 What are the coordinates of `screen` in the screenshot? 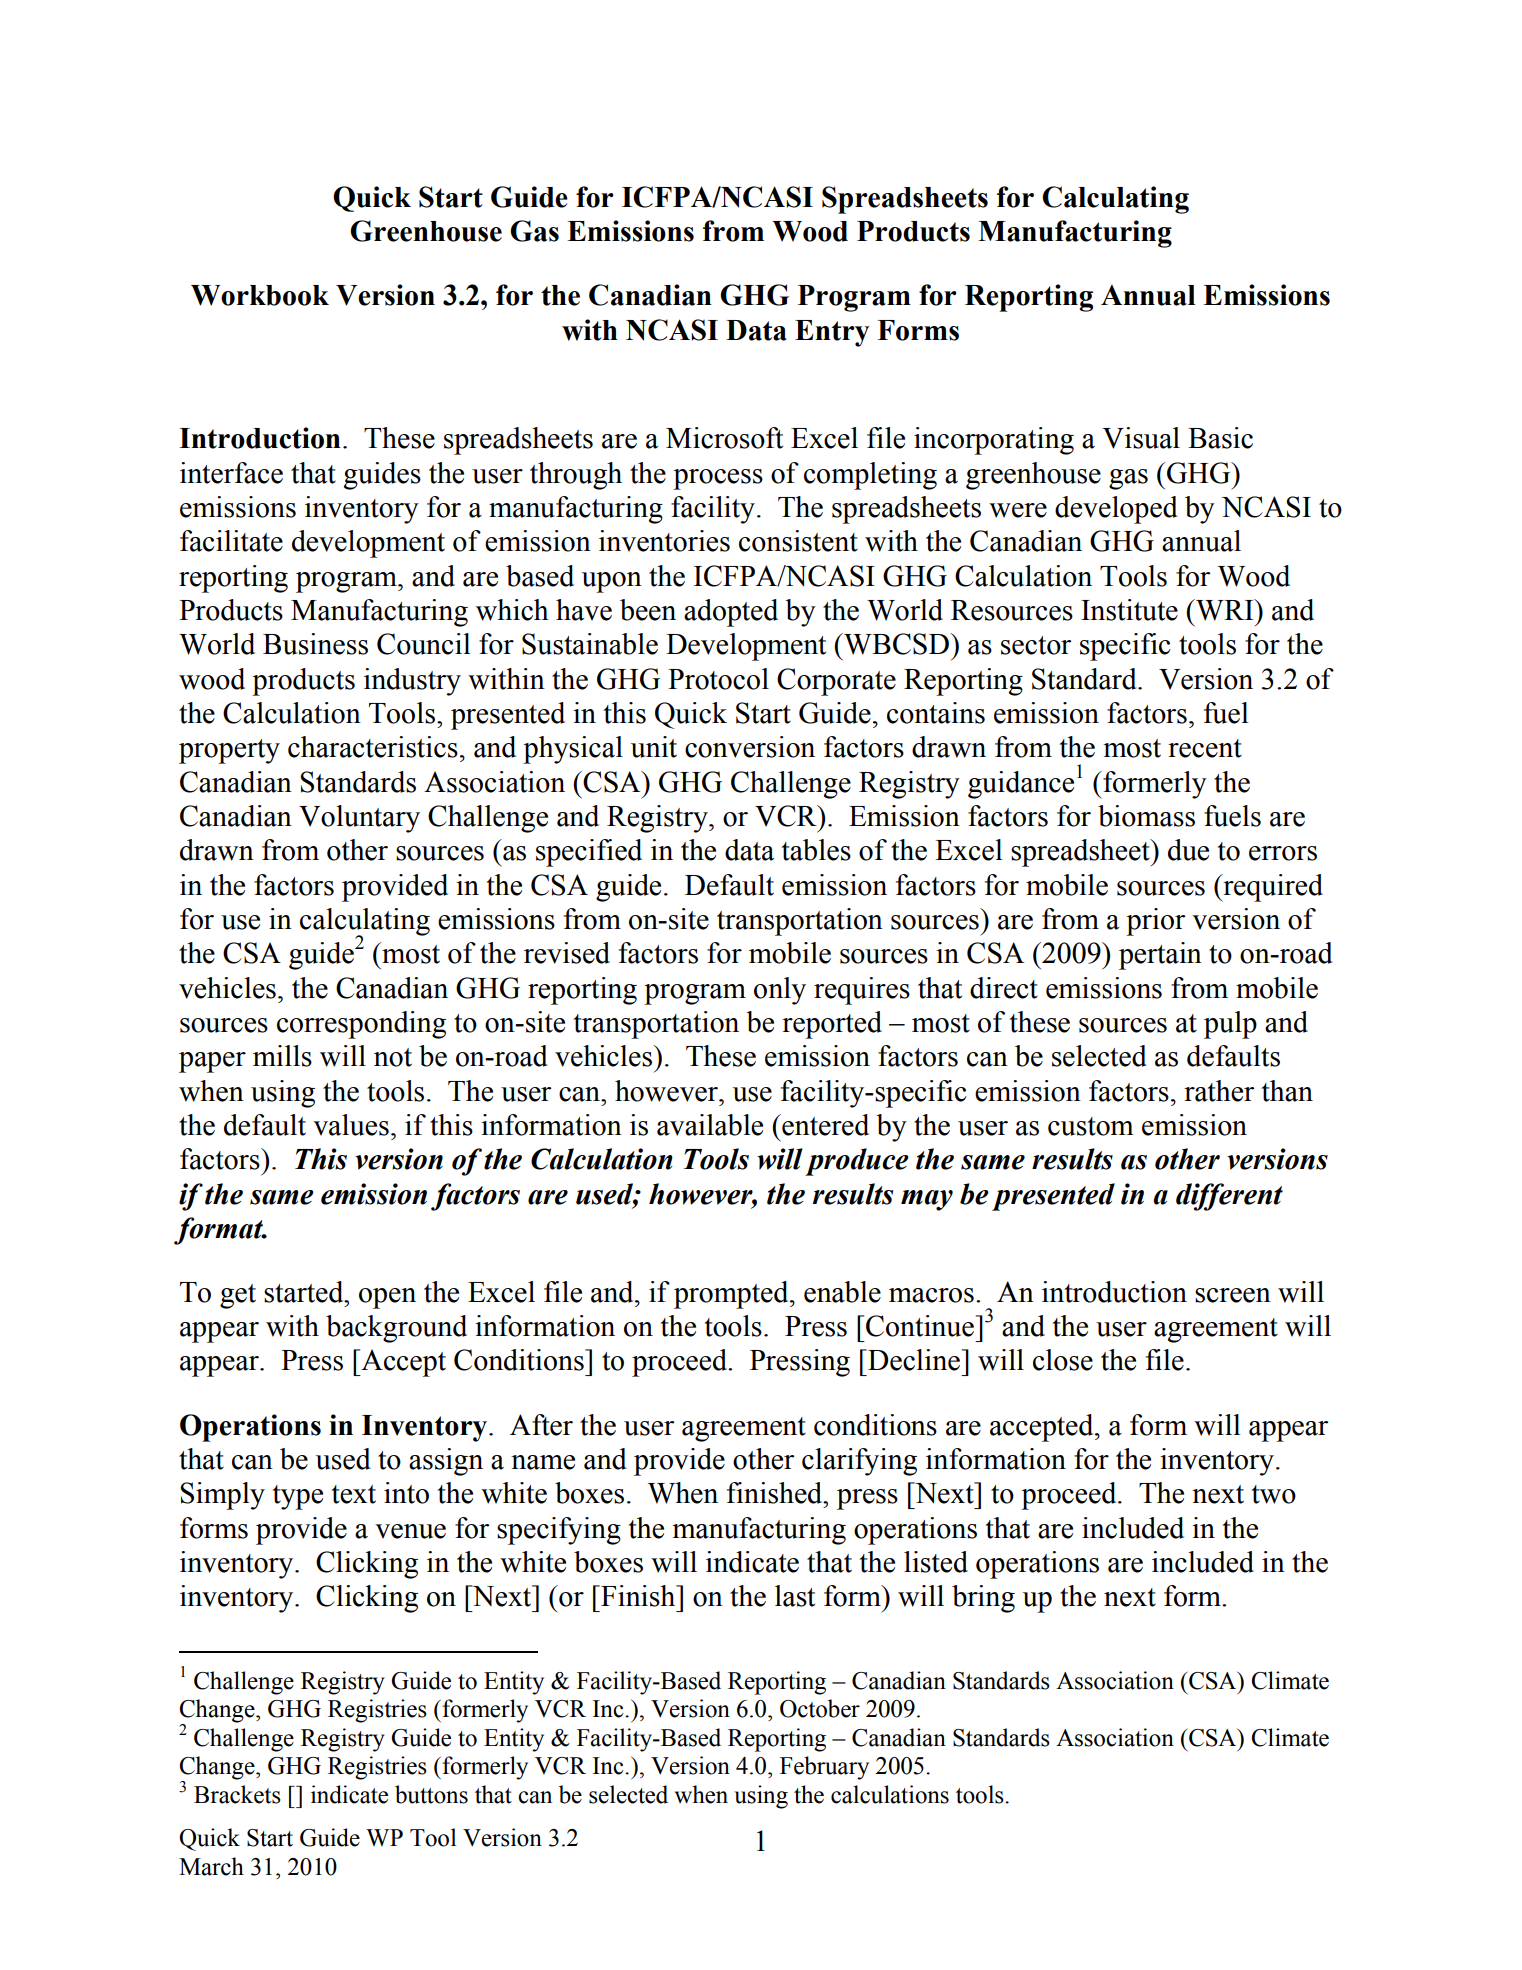 It's located at (1233, 1295).
